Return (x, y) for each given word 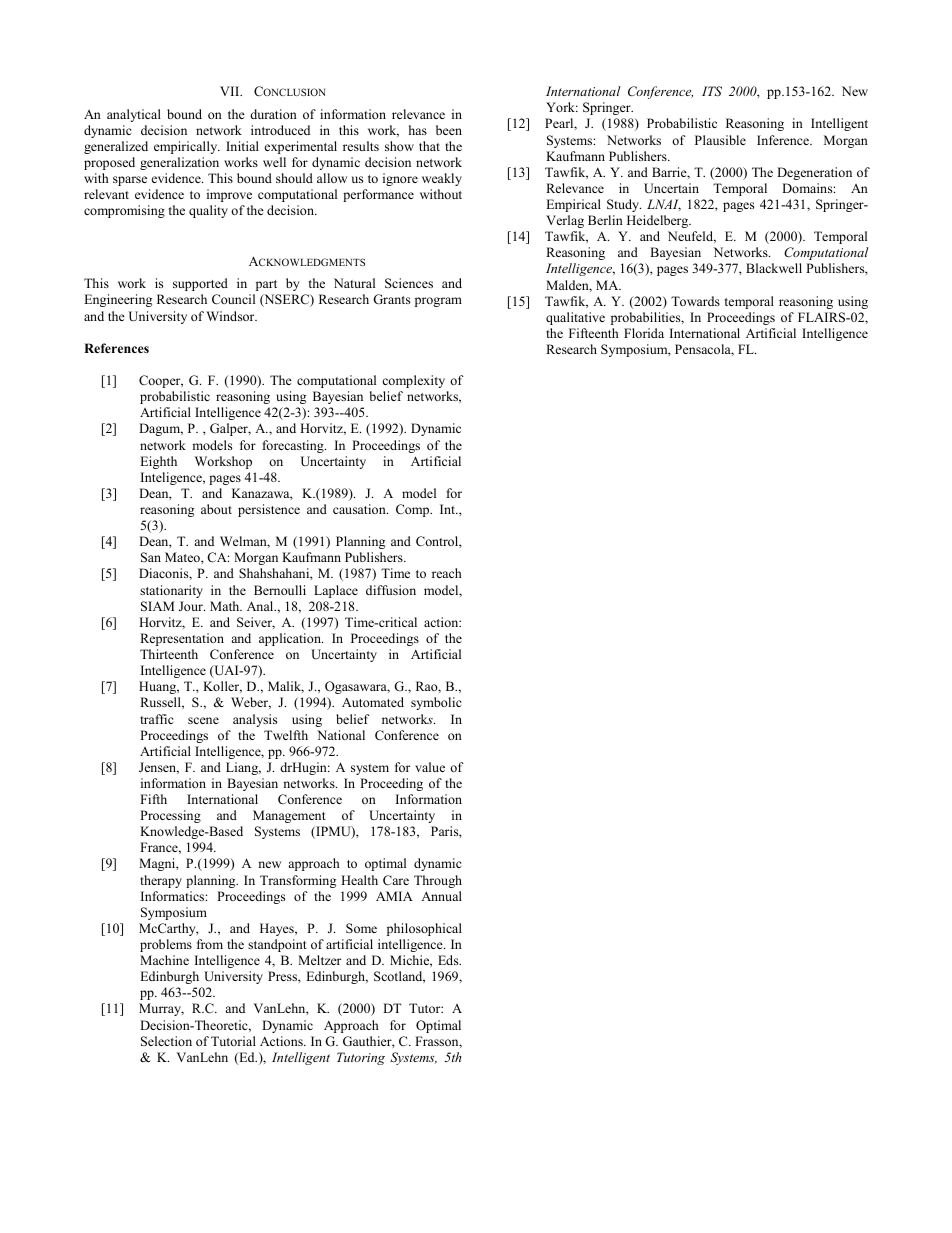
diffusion (391, 590)
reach (447, 573)
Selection (166, 1041)
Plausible (720, 140)
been (449, 130)
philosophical (424, 929)
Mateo (183, 557)
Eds (449, 960)
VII (231, 91)
